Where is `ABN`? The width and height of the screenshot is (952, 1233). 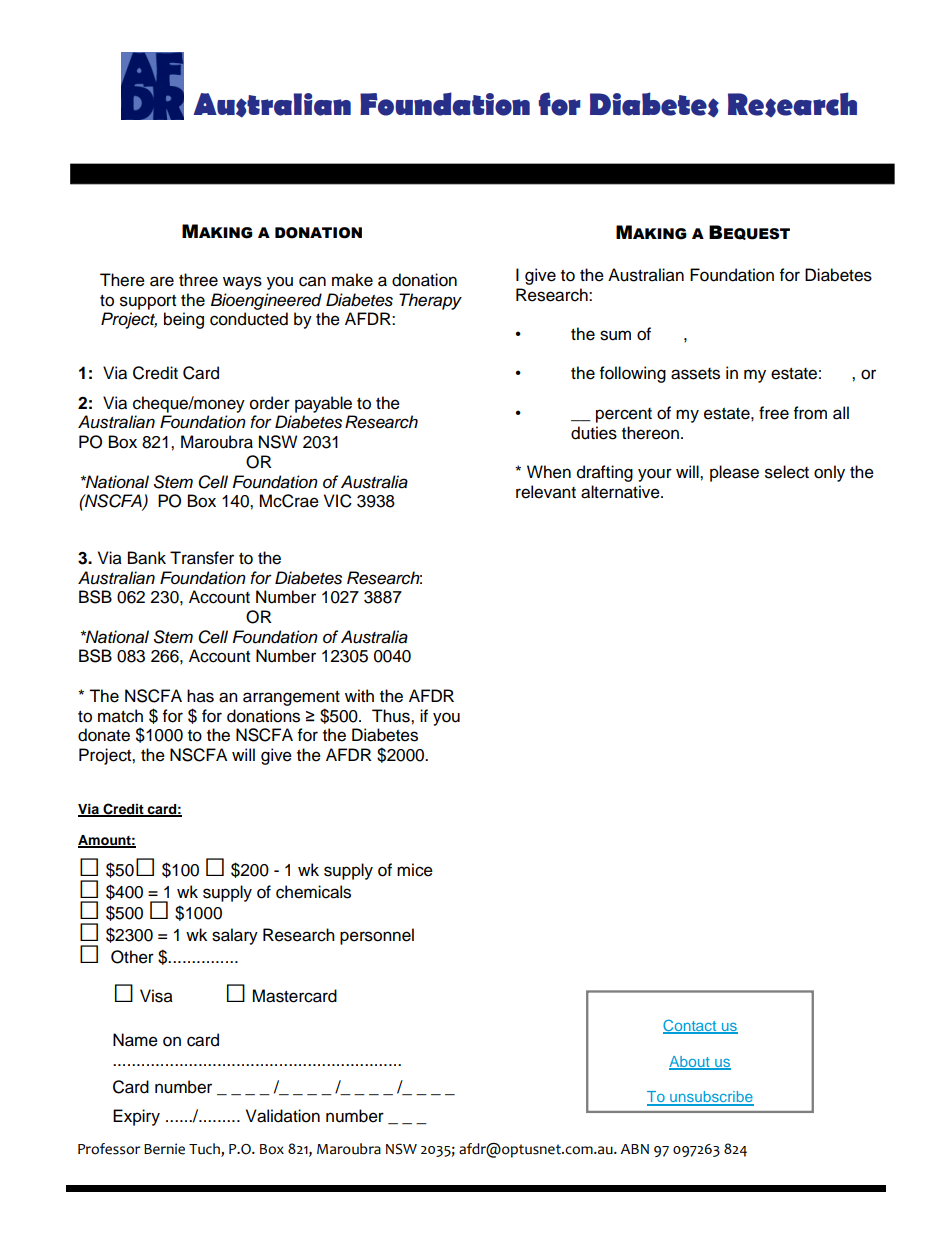 ABN is located at coordinates (634, 1149).
